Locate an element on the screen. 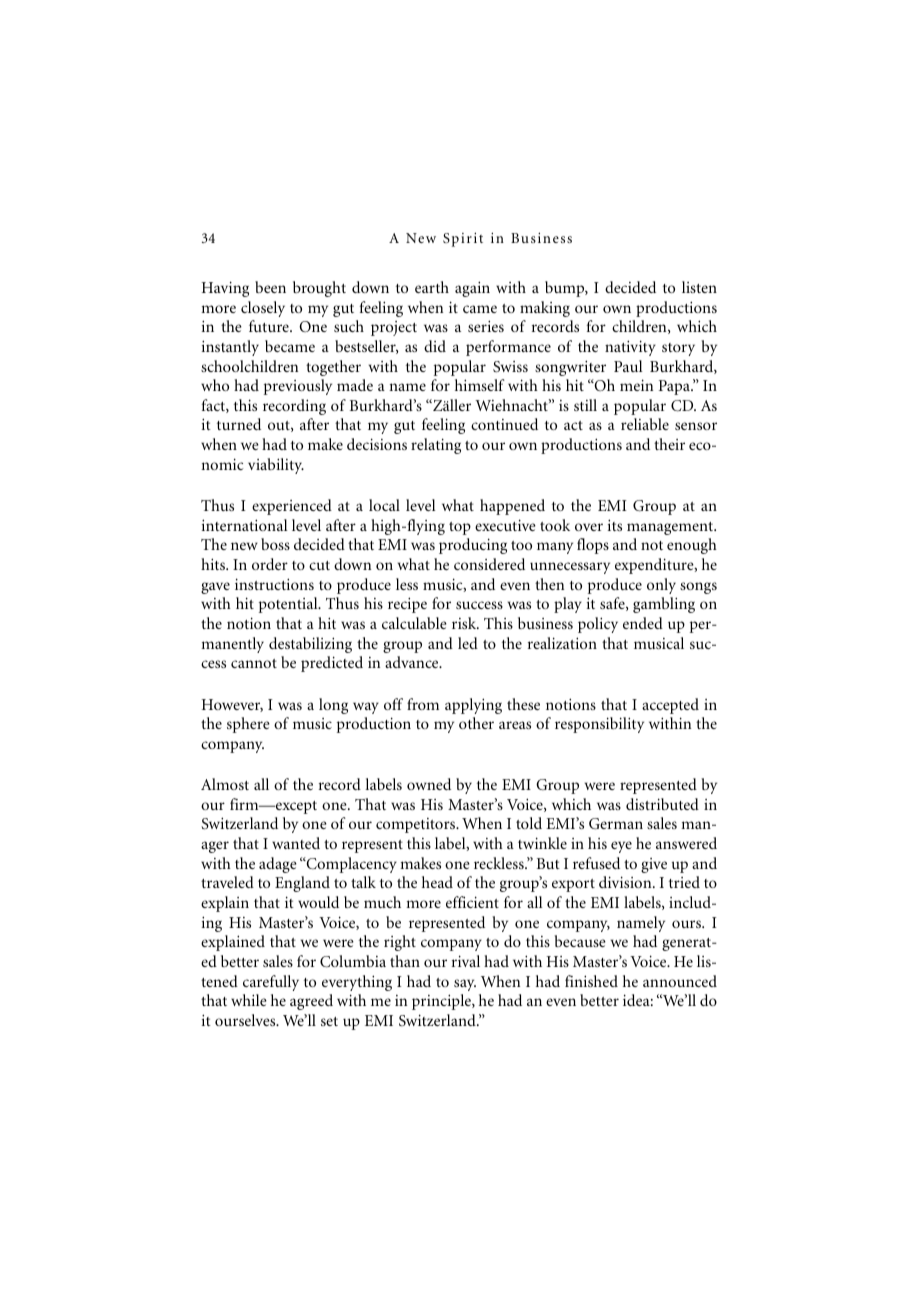 This screenshot has width=924, height=1308. nativity is located at coordinates (630, 348).
